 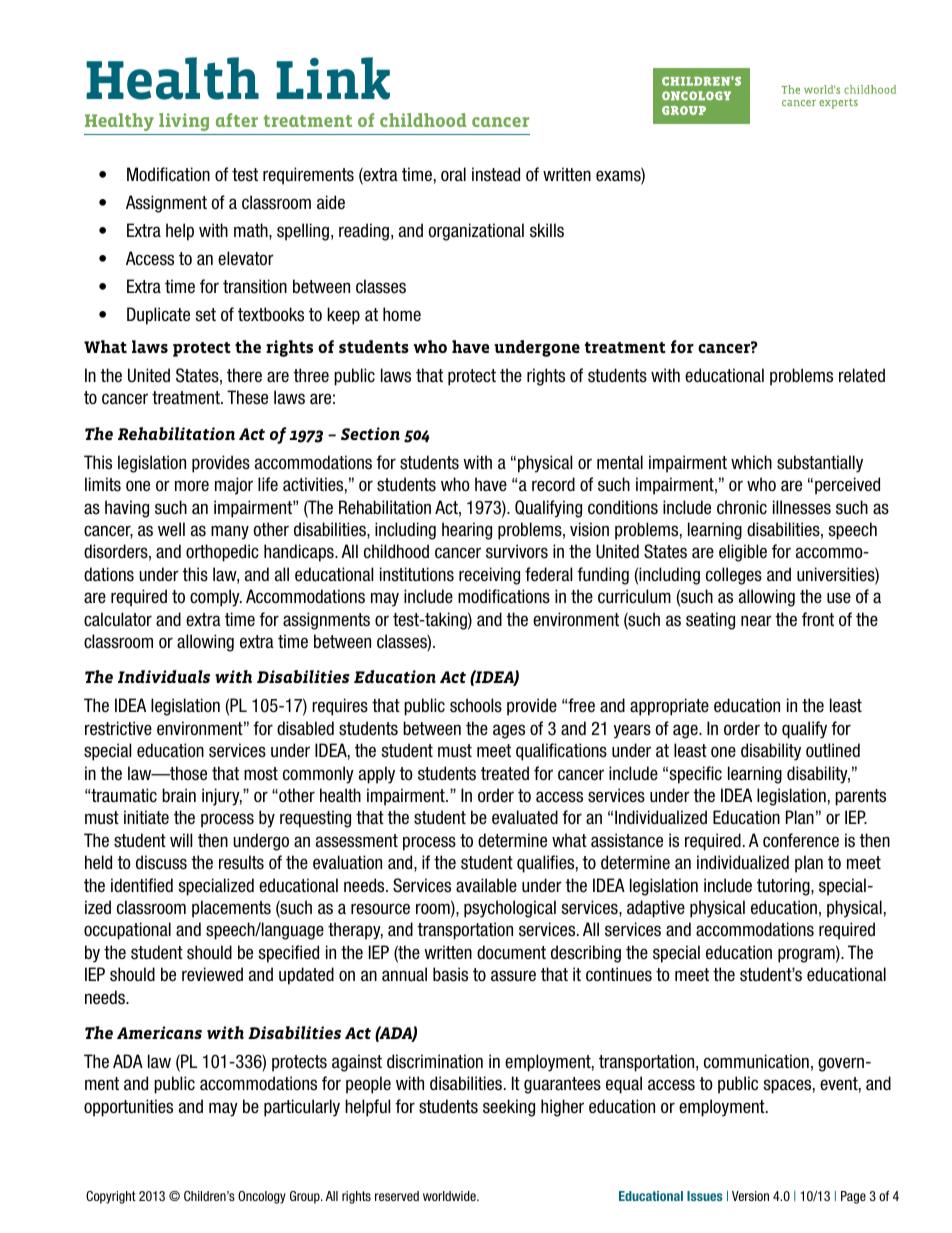 I want to click on tutoring, so click(x=784, y=887).
